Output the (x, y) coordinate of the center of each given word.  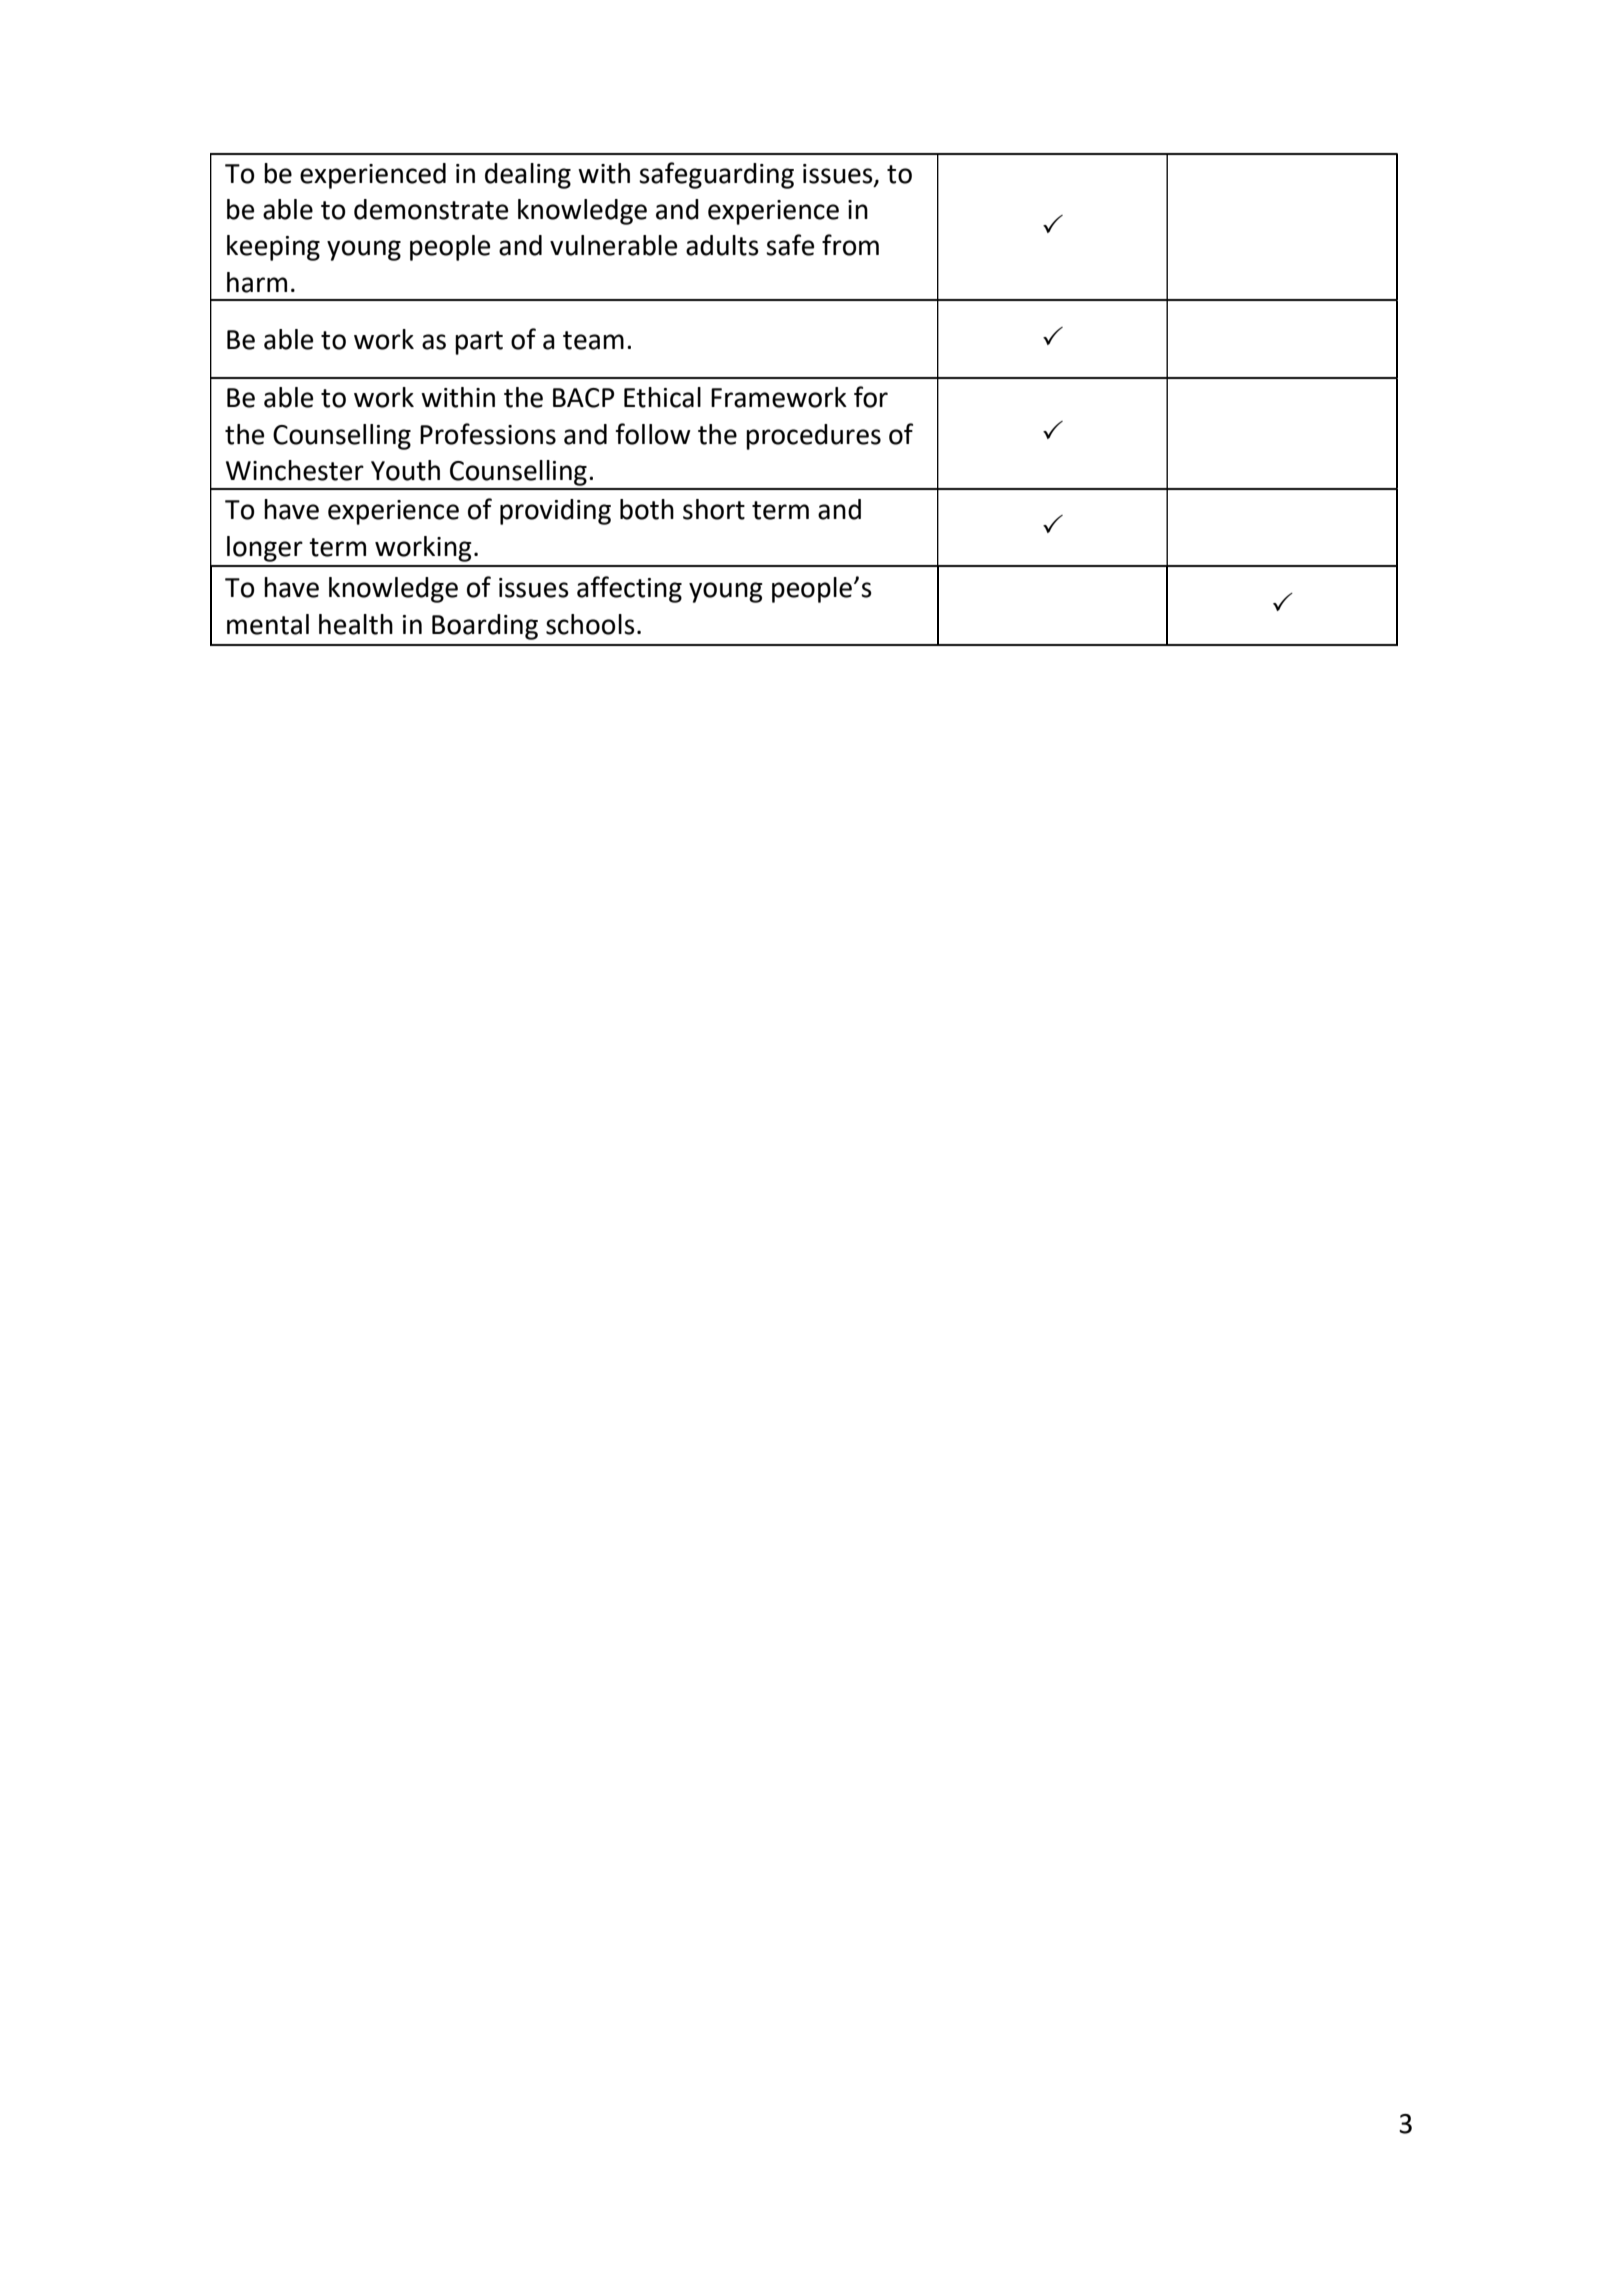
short (714, 509)
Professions (488, 434)
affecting (629, 589)
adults (722, 245)
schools (590, 624)
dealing (528, 176)
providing (555, 512)
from (850, 245)
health (356, 624)
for (871, 397)
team (593, 340)
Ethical (662, 397)
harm (257, 282)
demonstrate (431, 209)
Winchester (295, 470)
